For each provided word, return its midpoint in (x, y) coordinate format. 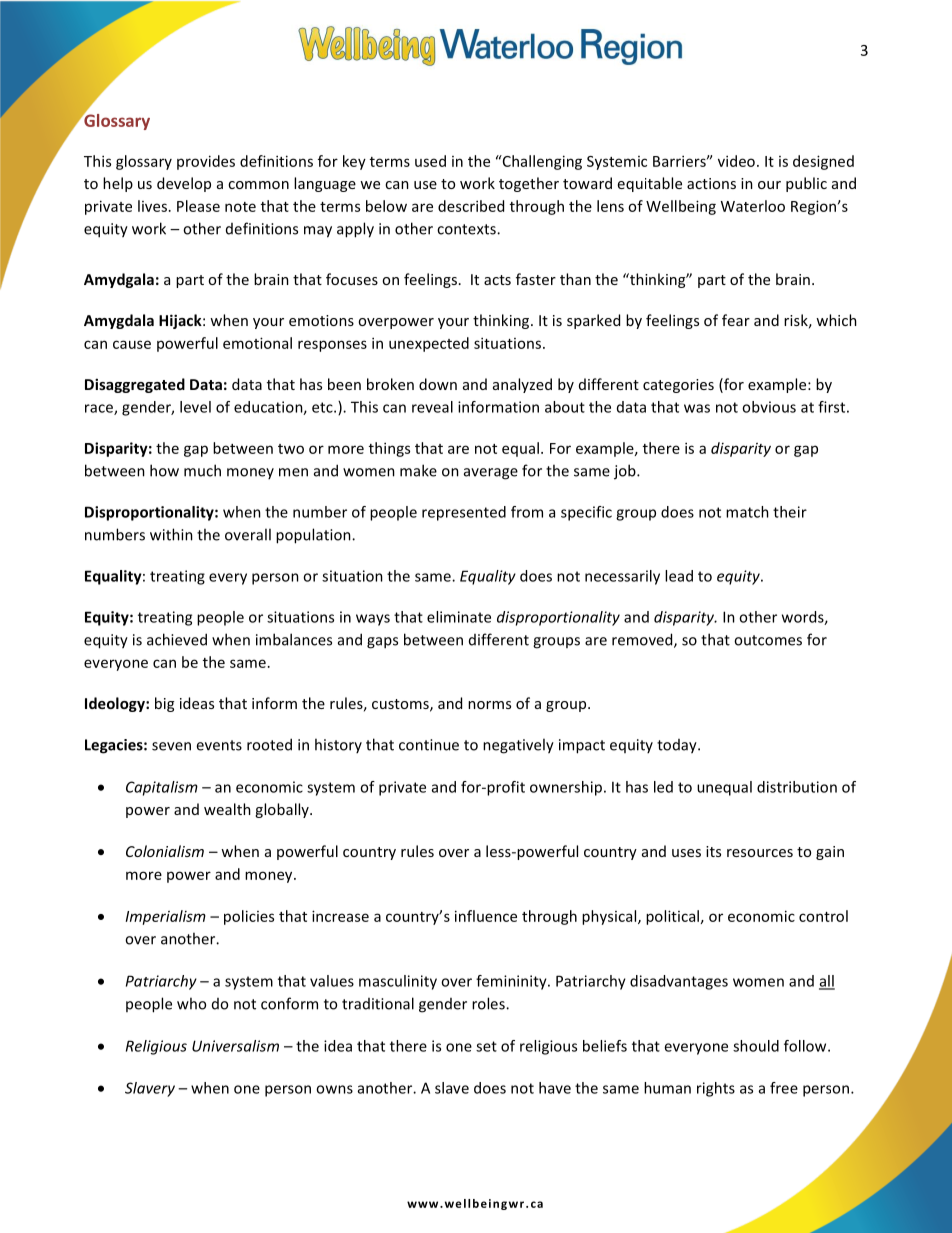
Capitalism (162, 788)
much (202, 470)
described (471, 206)
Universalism (235, 1046)
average (491, 474)
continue (429, 745)
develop (184, 184)
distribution (797, 787)
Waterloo (753, 206)
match (747, 512)
